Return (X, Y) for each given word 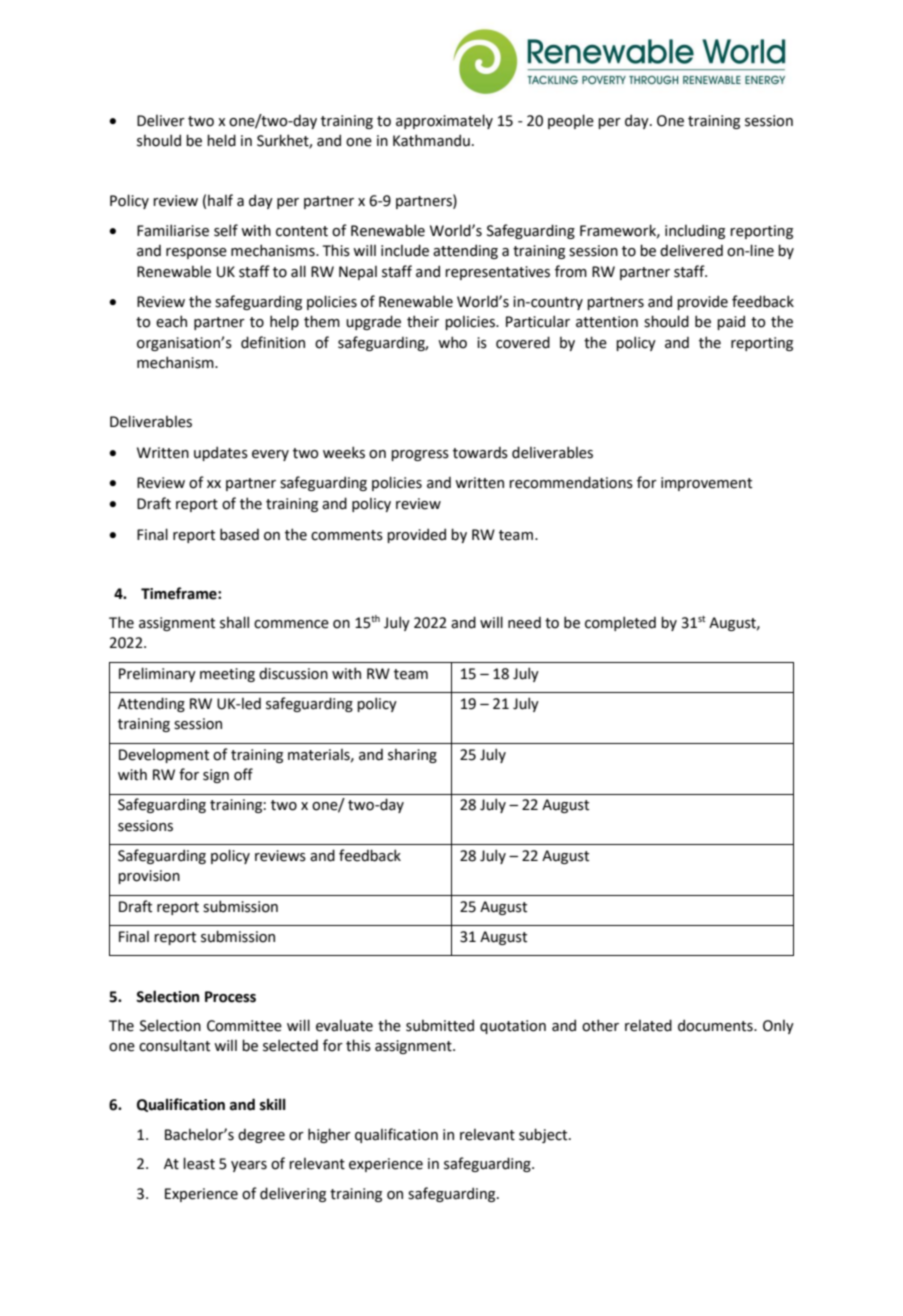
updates (221, 453)
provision (149, 877)
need (524, 623)
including (695, 231)
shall (234, 622)
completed (620, 623)
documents (716, 1025)
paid (731, 322)
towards (480, 453)
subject (544, 1135)
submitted (440, 1025)
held (221, 140)
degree (261, 1136)
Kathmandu (431, 140)
